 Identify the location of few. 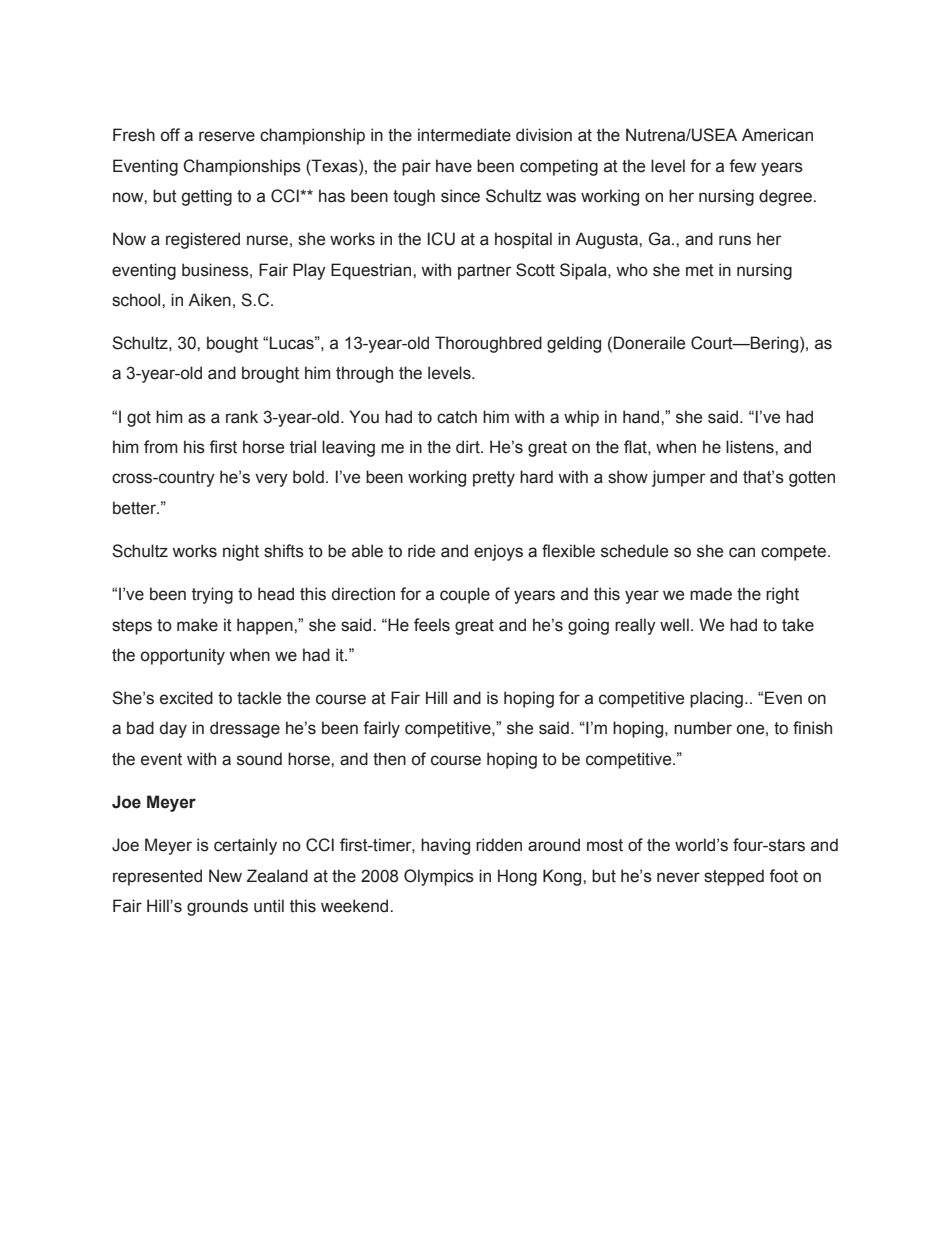
(742, 166).
